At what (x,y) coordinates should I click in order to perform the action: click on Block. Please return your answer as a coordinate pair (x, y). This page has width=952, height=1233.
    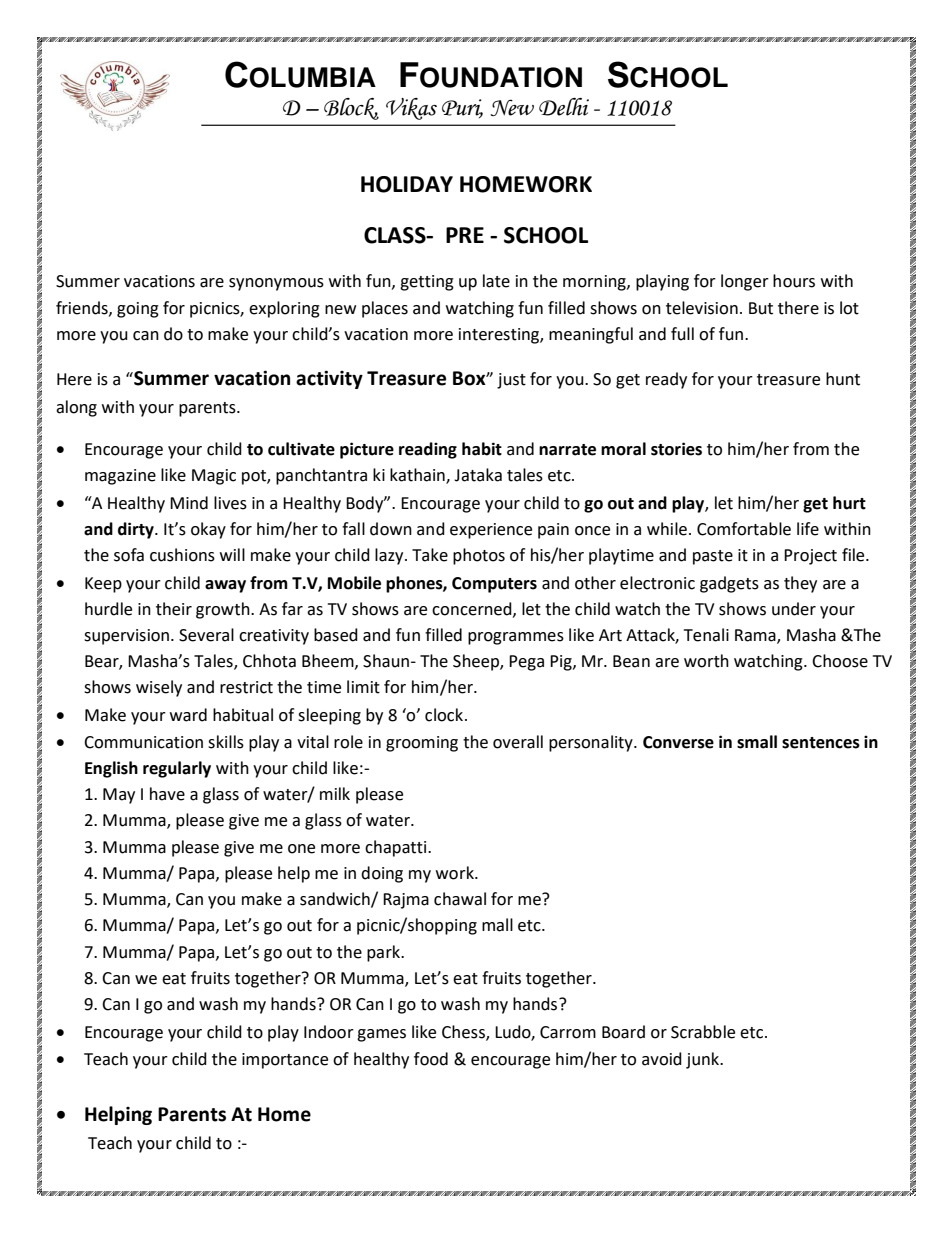
    Looking at the image, I should click on (351, 109).
